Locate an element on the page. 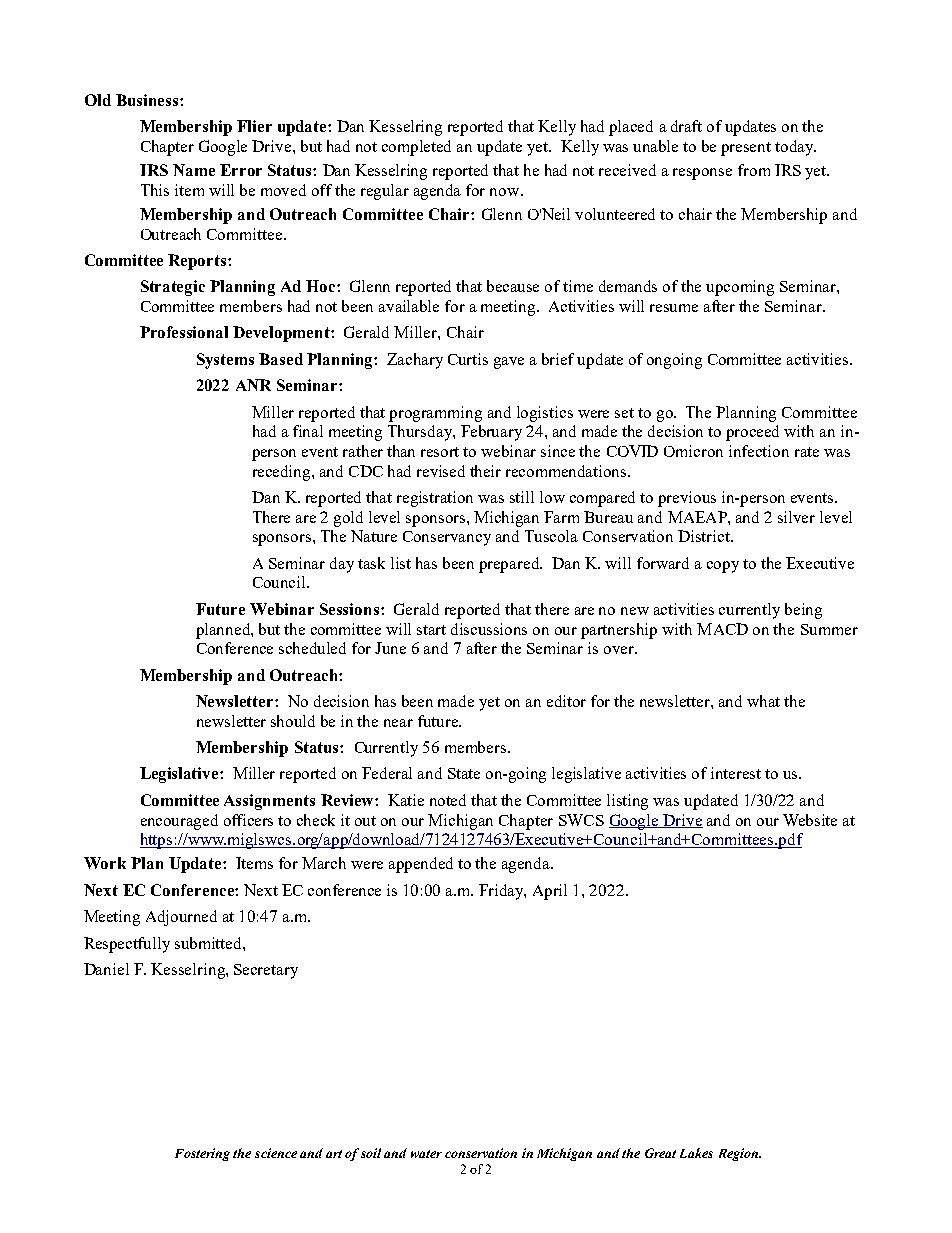  present is located at coordinates (746, 149).
